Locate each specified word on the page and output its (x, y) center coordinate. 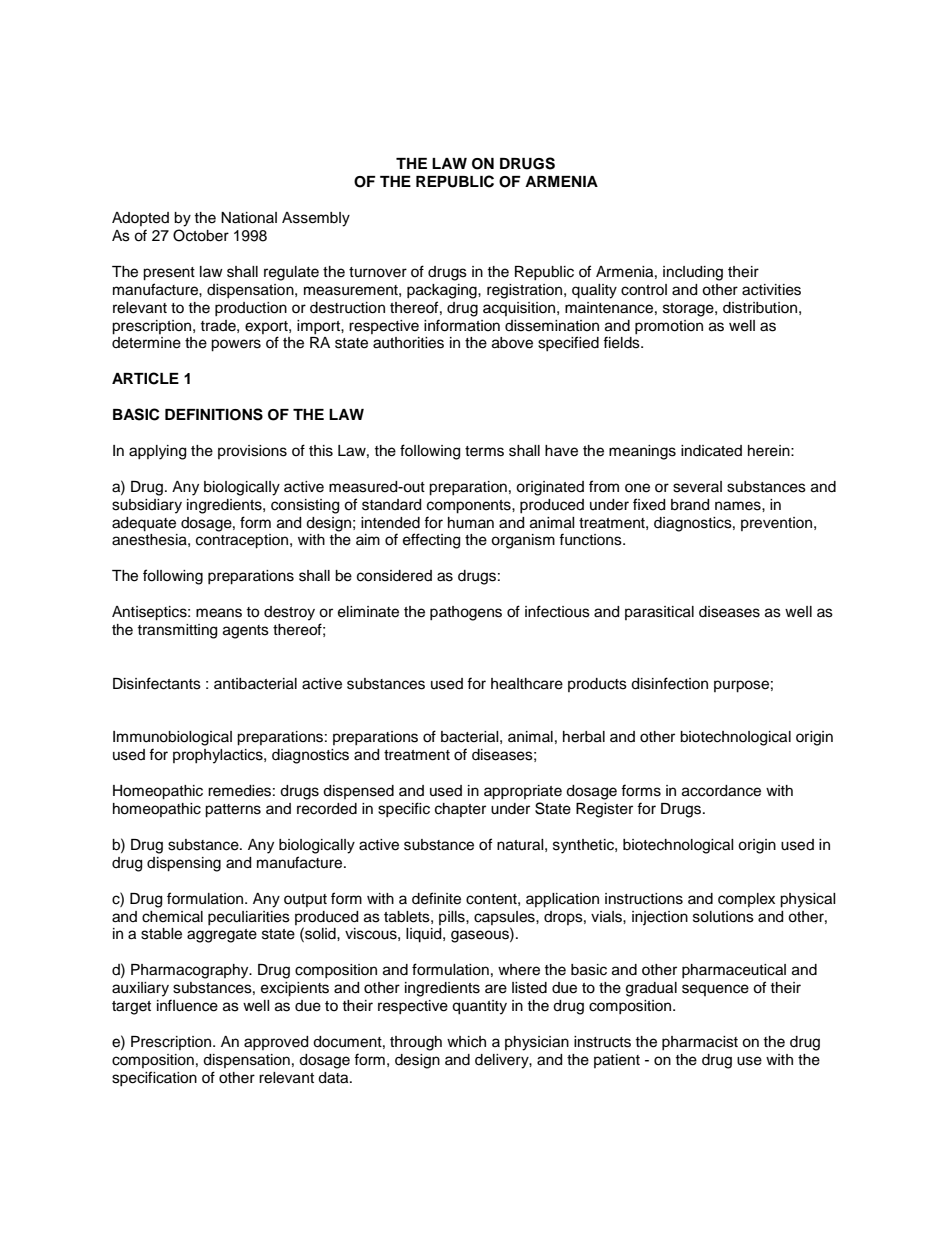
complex (746, 900)
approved (276, 1043)
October (201, 235)
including (693, 273)
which (466, 1042)
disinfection (669, 683)
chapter (460, 810)
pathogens (466, 613)
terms (484, 451)
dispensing (184, 864)
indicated (711, 451)
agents (246, 632)
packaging (443, 291)
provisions (252, 452)
